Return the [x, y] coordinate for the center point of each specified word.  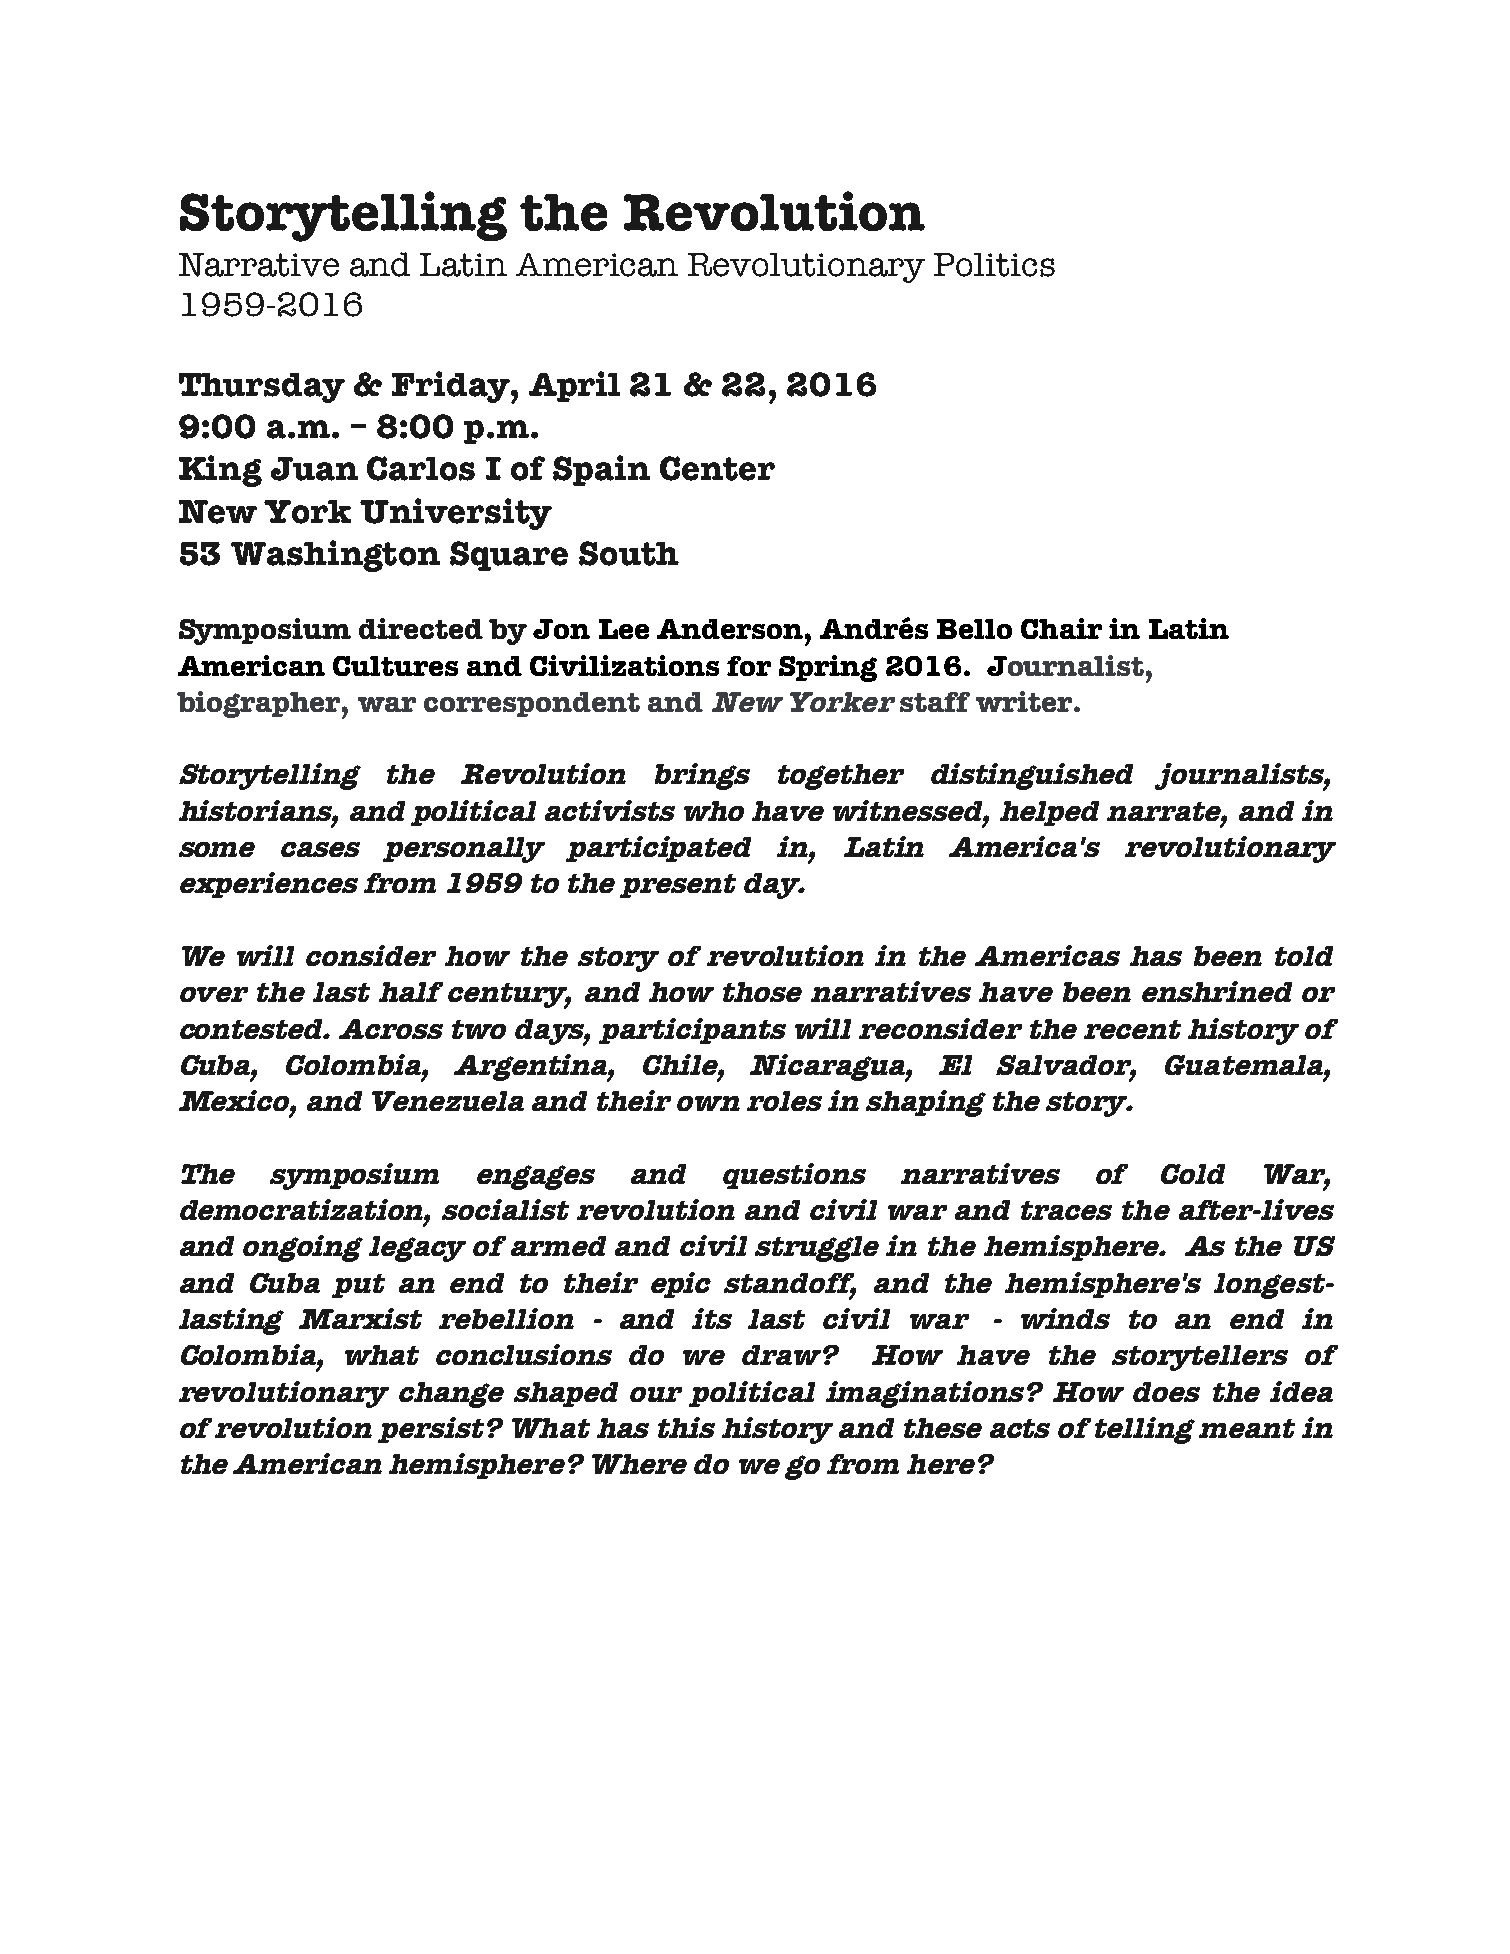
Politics [994, 265]
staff [935, 702]
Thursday [262, 388]
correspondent [532, 704]
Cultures [395, 666]
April [574, 386]
